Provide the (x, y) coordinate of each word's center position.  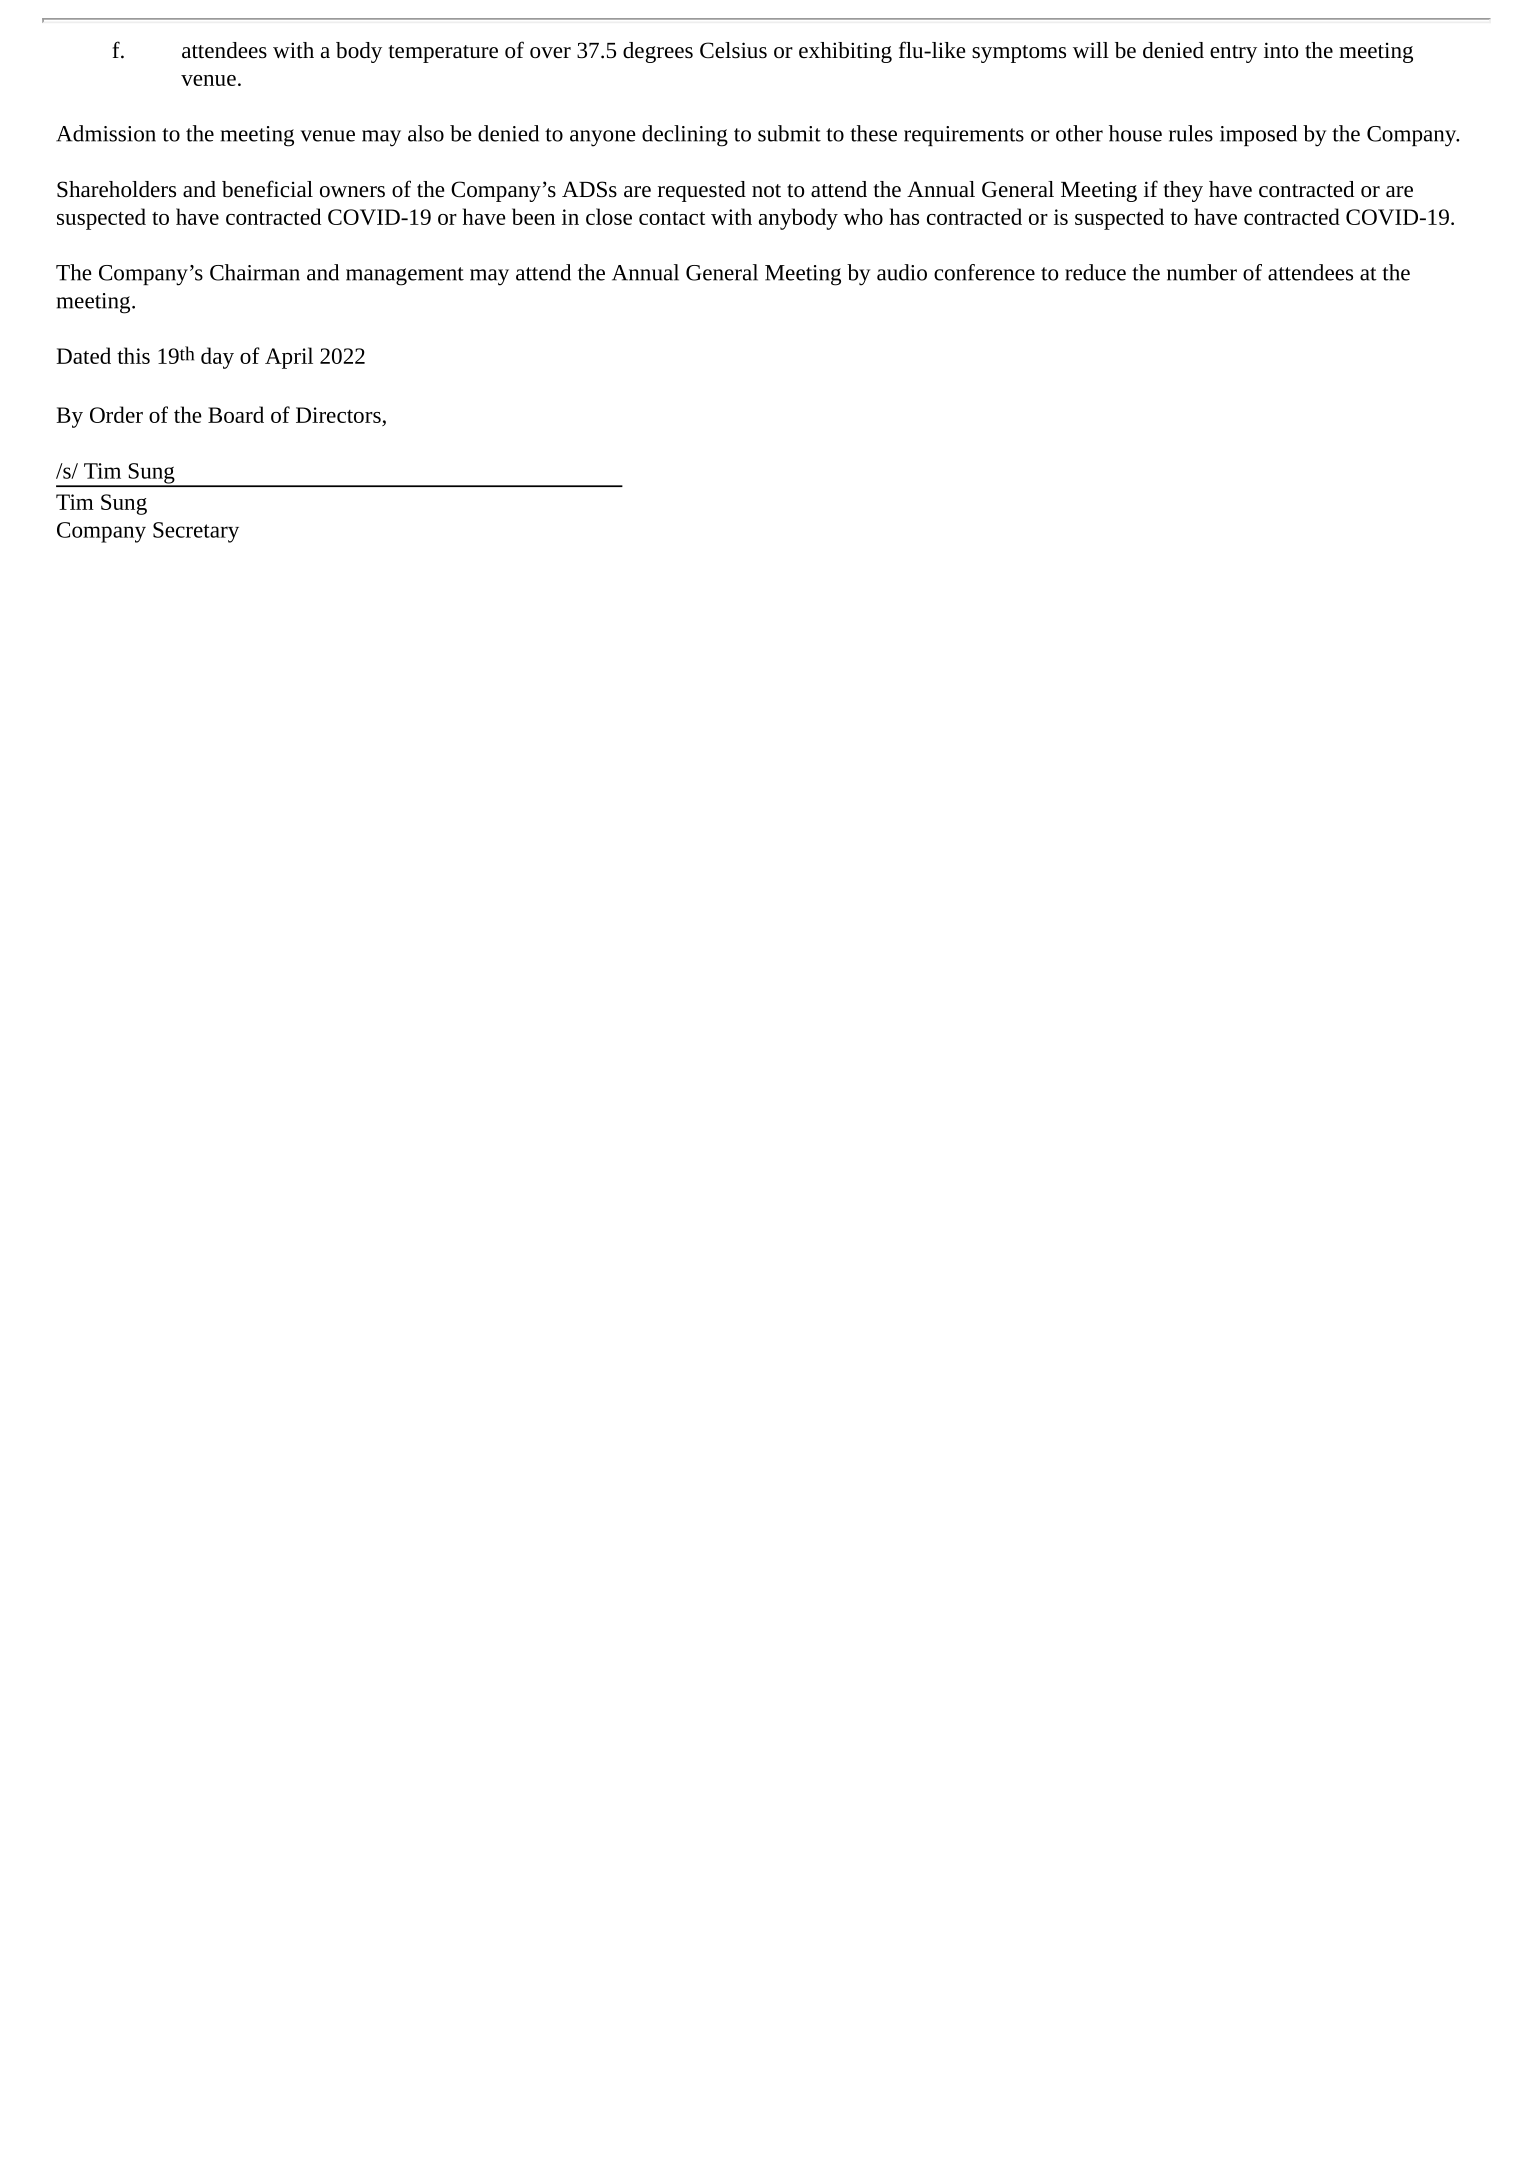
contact (672, 218)
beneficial (267, 189)
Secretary (196, 532)
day (217, 358)
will (1091, 50)
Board (236, 414)
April (289, 358)
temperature (443, 54)
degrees (658, 52)
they (1183, 191)
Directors (339, 416)
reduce (1095, 272)
